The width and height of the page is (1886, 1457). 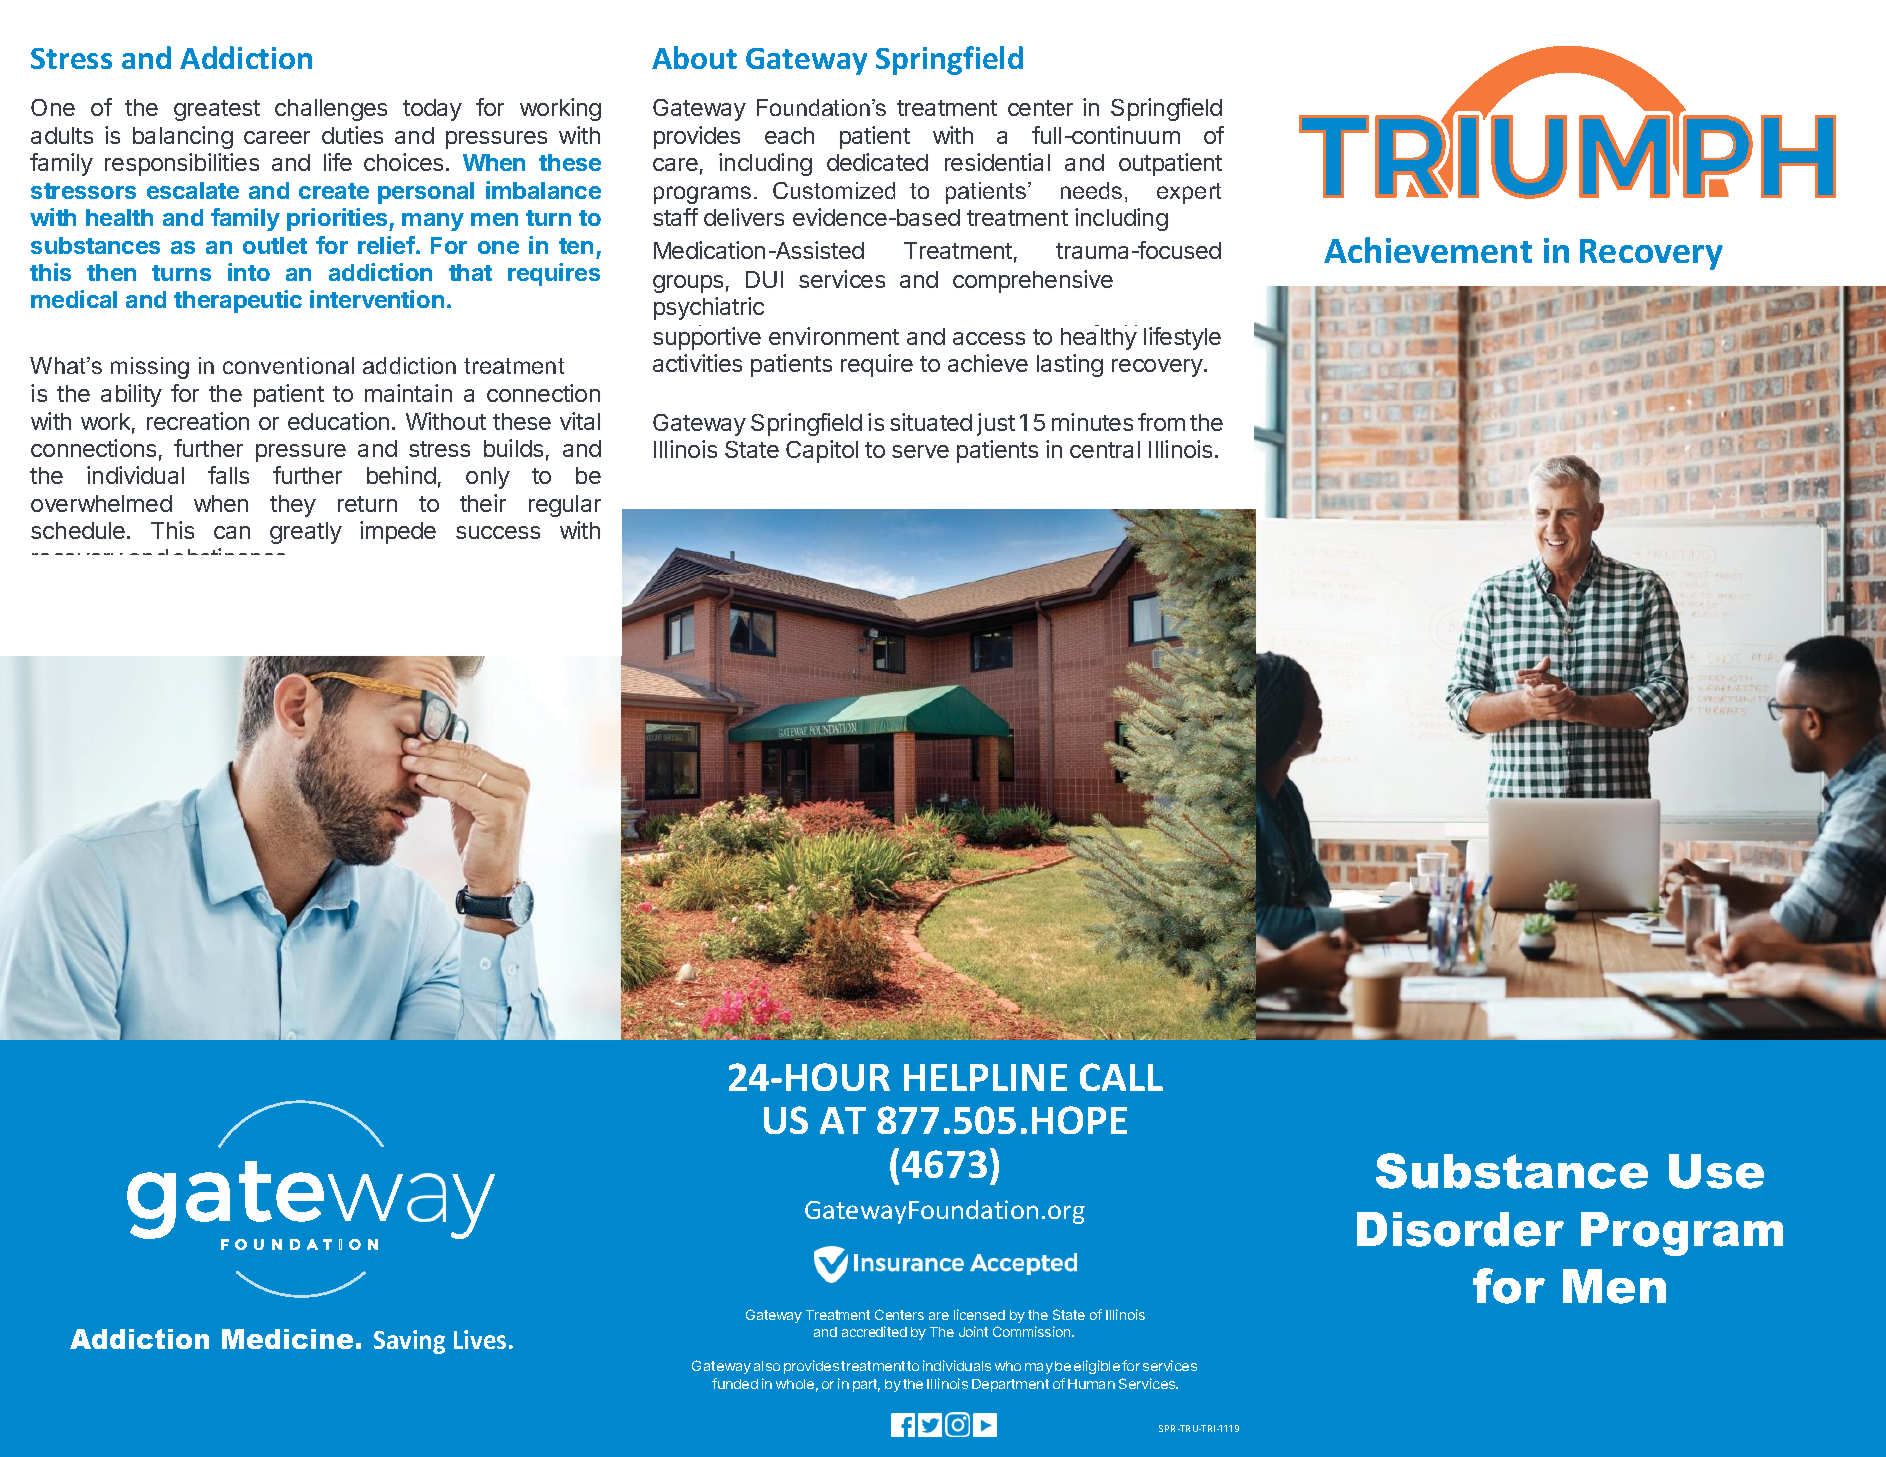 I want to click on Medicine, so click(x=287, y=1339).
